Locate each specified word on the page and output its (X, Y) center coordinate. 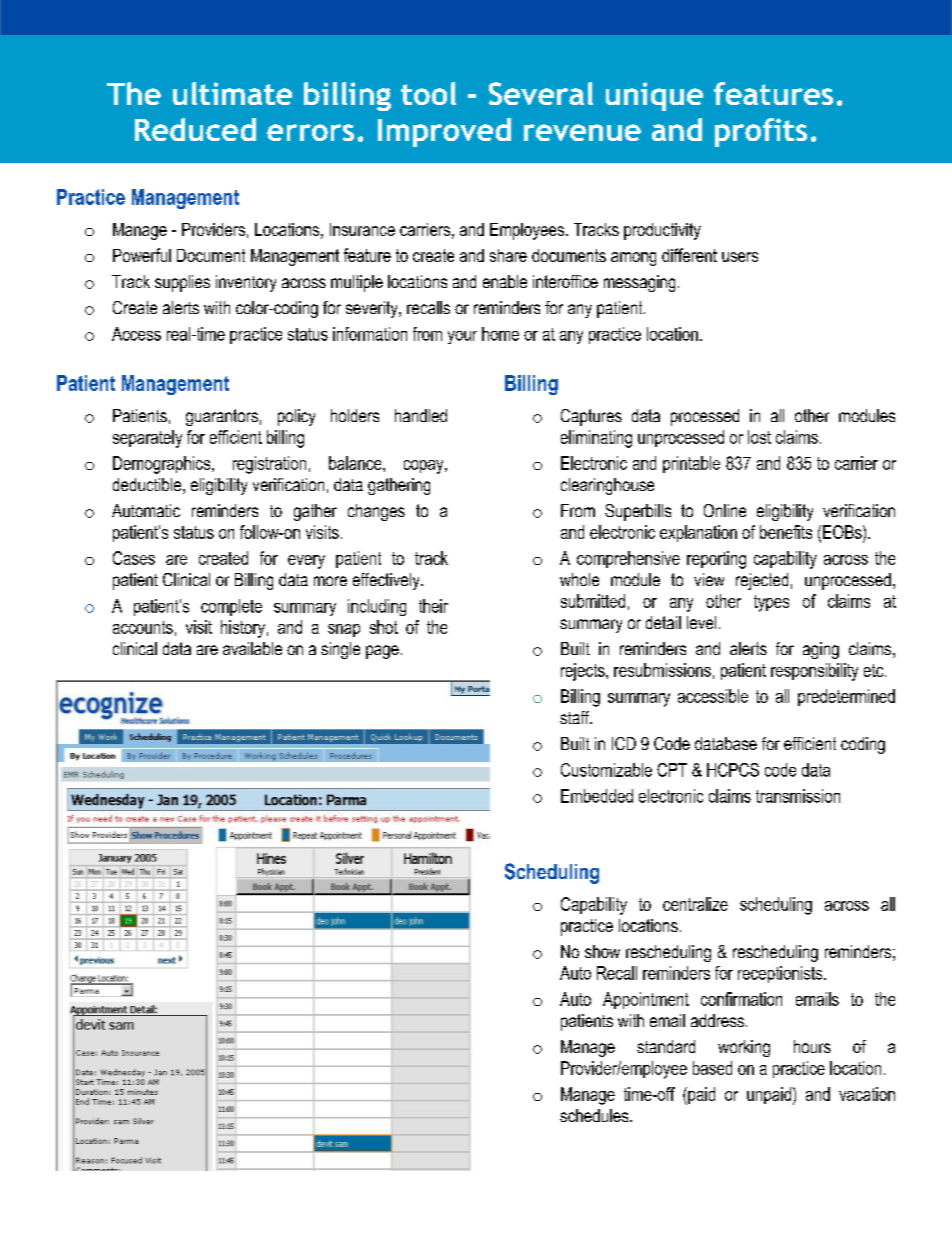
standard (666, 1046)
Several (541, 93)
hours (812, 1046)
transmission (798, 796)
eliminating (596, 439)
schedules (595, 1115)
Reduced (195, 129)
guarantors (222, 417)
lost (759, 437)
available (252, 648)
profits (761, 132)
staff (576, 717)
